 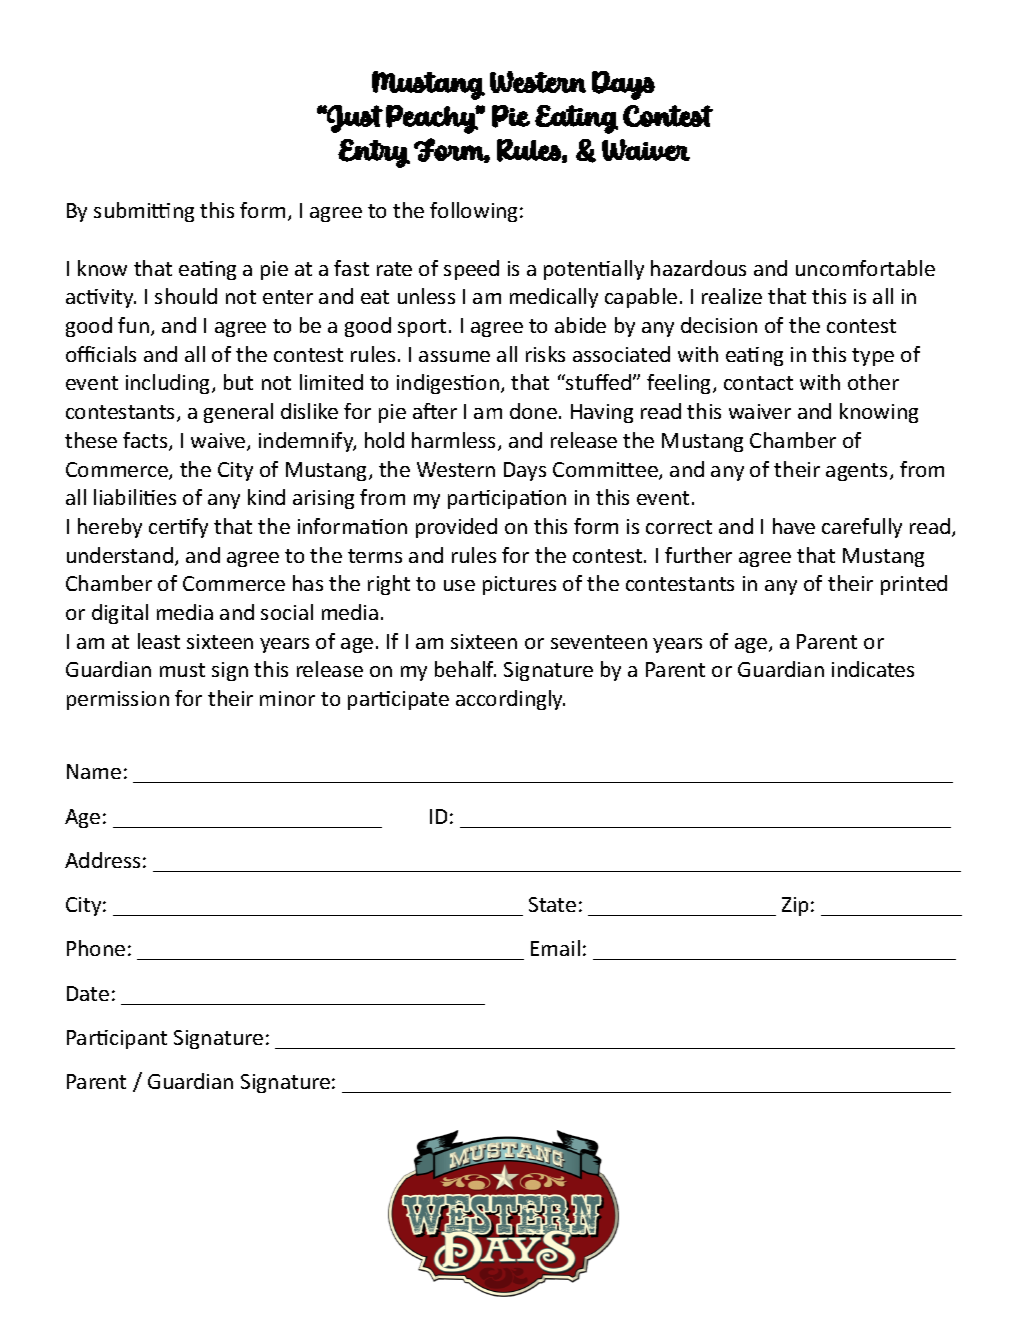 What do you see at coordinates (117, 1039) in the document?
I see `Participant` at bounding box center [117, 1039].
